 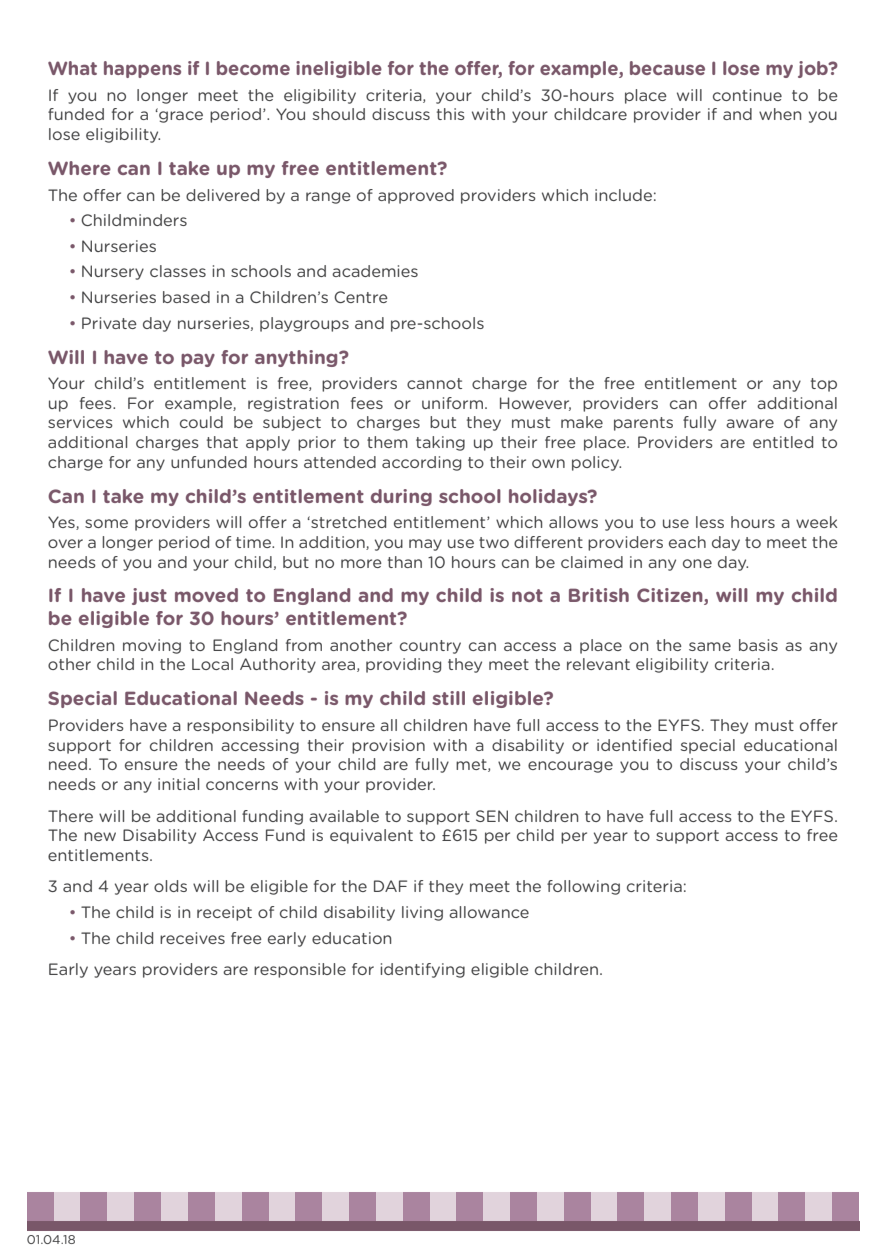 I want to click on less, so click(x=710, y=522).
